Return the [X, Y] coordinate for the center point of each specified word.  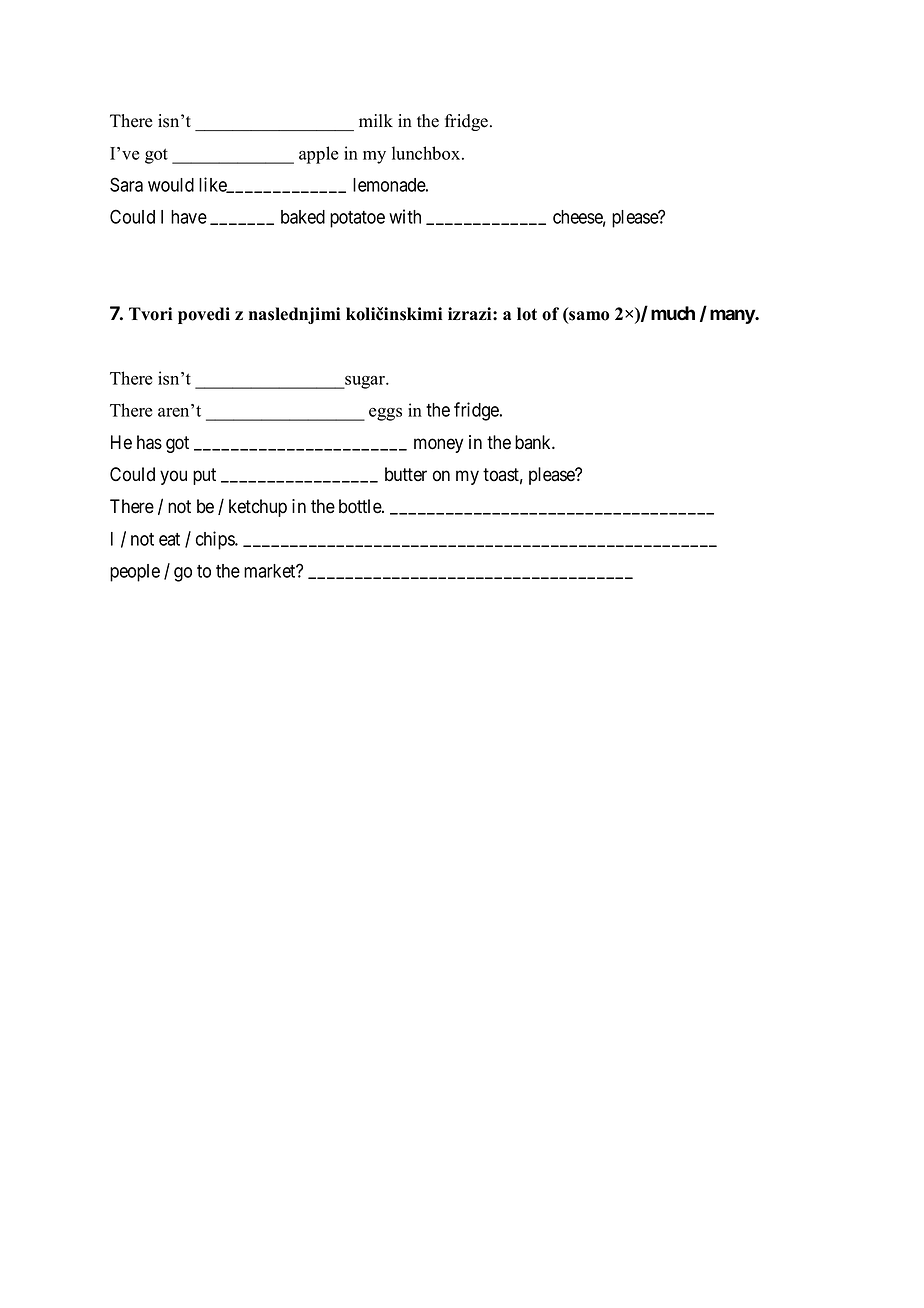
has [149, 442]
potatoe [357, 219]
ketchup [258, 508]
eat [169, 539]
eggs [385, 414]
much [673, 313]
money [438, 445]
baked [303, 217]
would [171, 185]
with [405, 216]
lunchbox [427, 153]
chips [216, 540]
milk [376, 120]
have [189, 217]
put [204, 476]
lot [527, 314]
